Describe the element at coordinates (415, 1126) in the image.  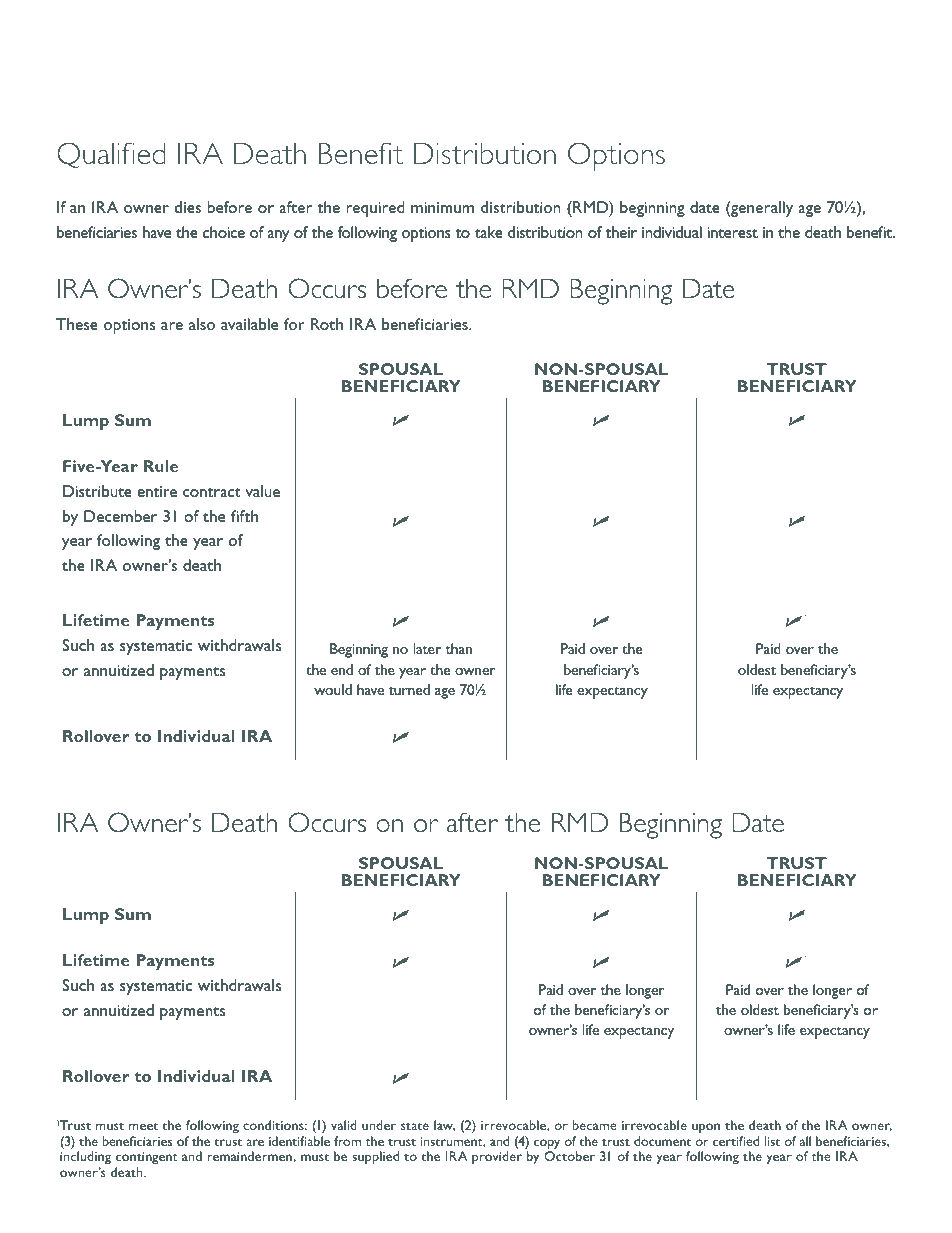
I see `state` at that location.
